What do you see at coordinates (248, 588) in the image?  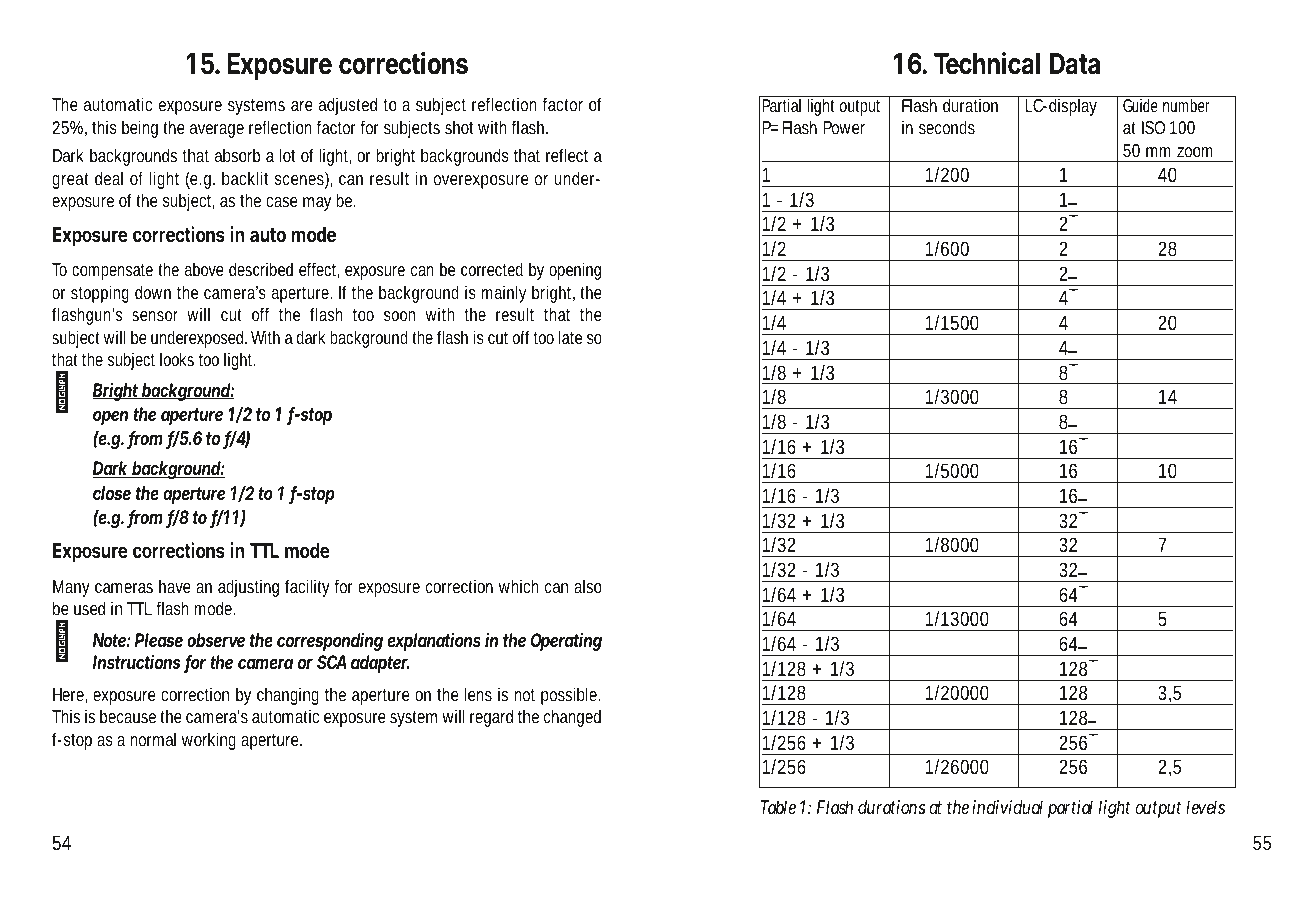 I see `adjusting` at bounding box center [248, 588].
